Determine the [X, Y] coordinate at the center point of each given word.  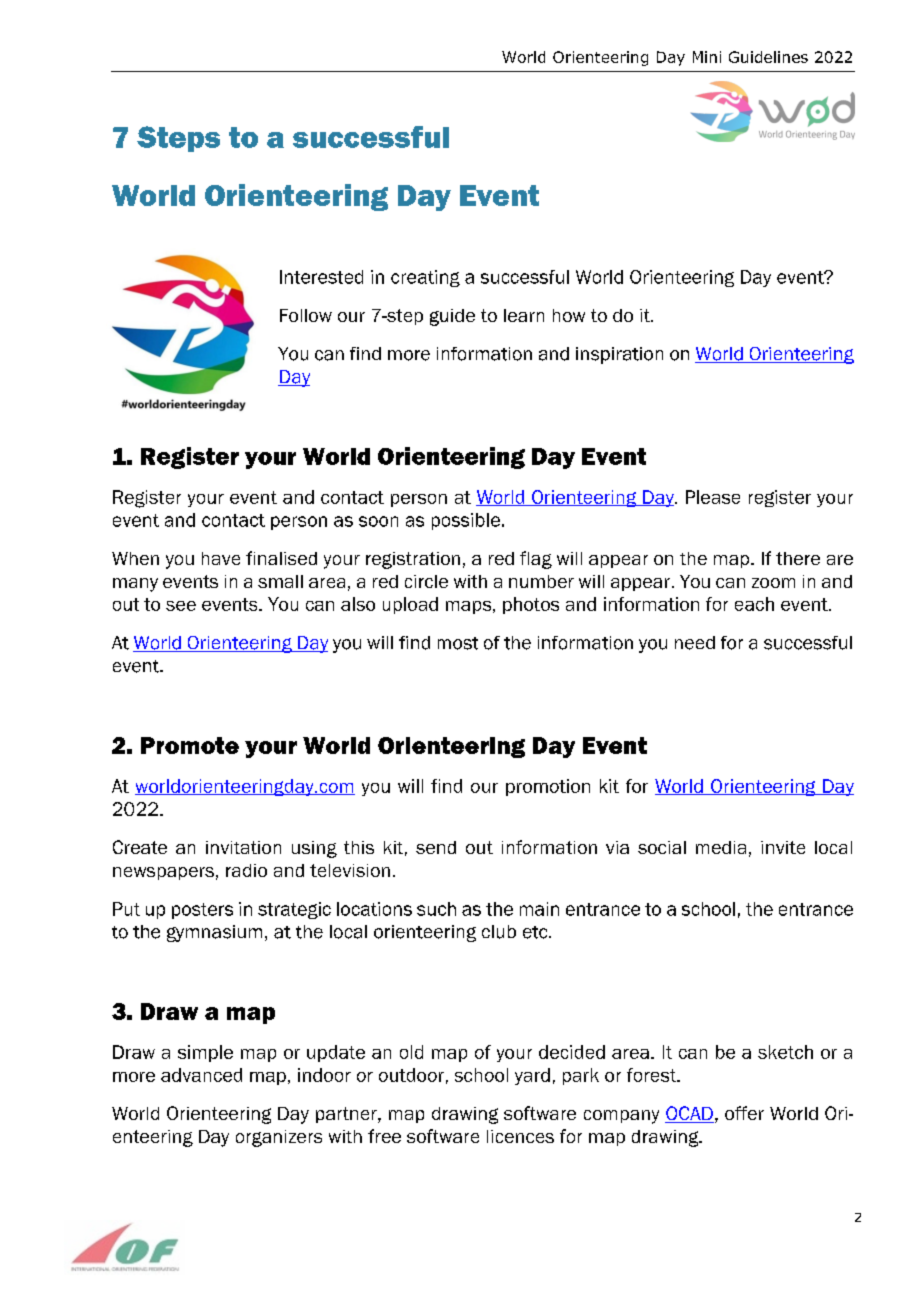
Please [713, 497]
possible [466, 521]
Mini [707, 57]
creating [425, 278]
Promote [190, 745]
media [721, 847]
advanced [201, 1075]
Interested [321, 277]
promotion [548, 787]
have [221, 558]
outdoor [411, 1075]
